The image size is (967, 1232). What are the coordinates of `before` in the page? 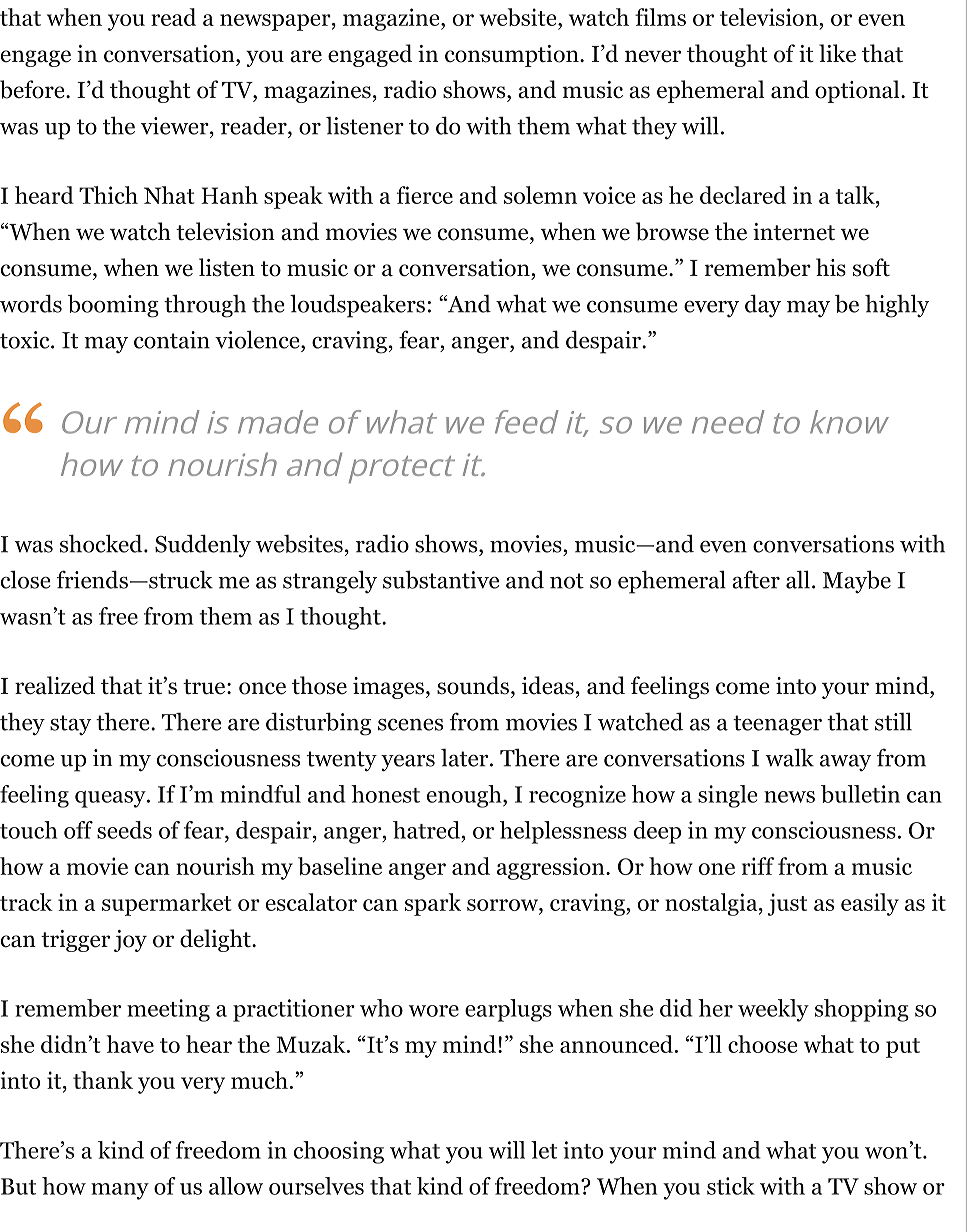 It's located at (33, 89).
